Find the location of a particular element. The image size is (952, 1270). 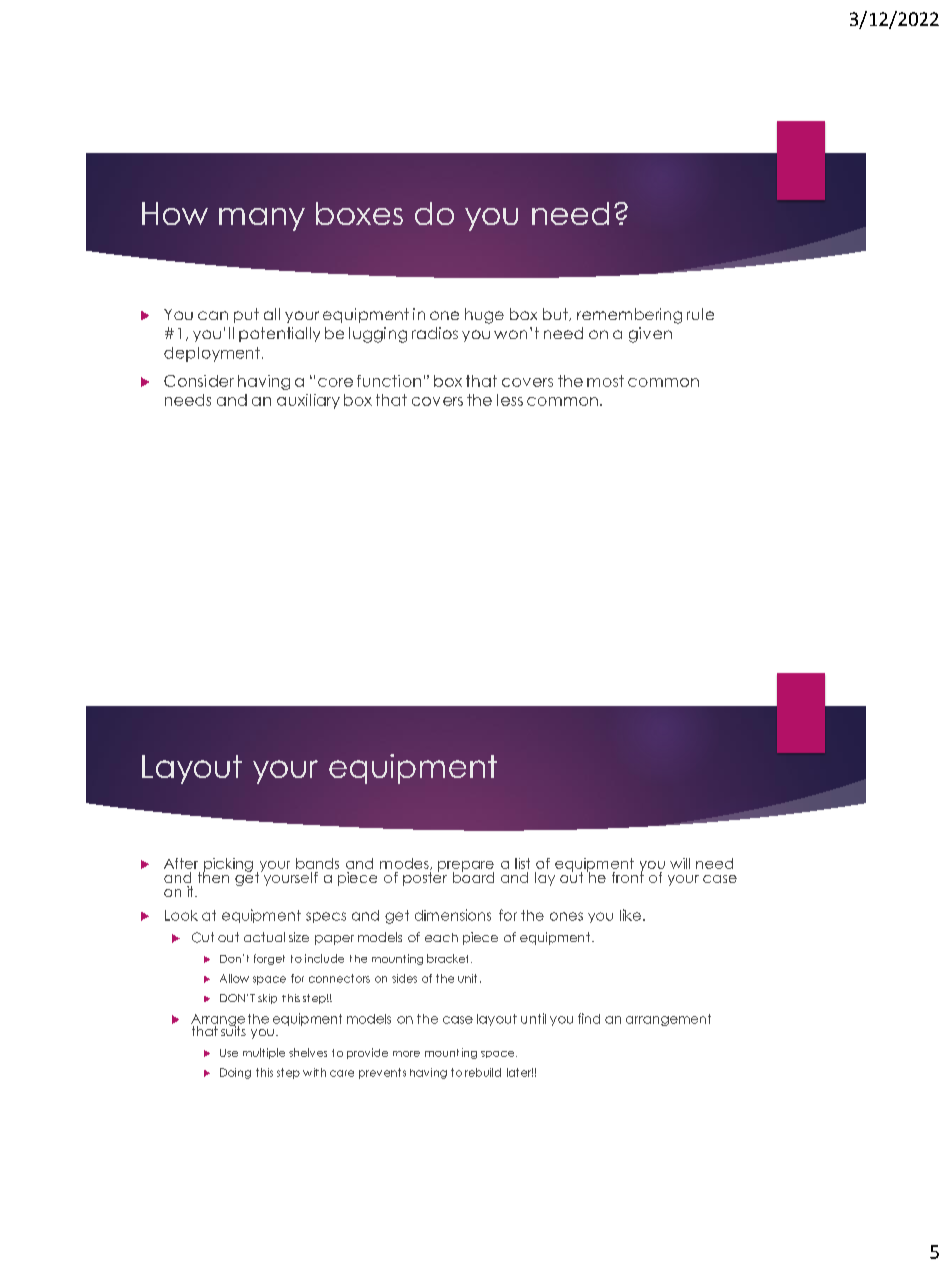

will is located at coordinates (680, 863).
